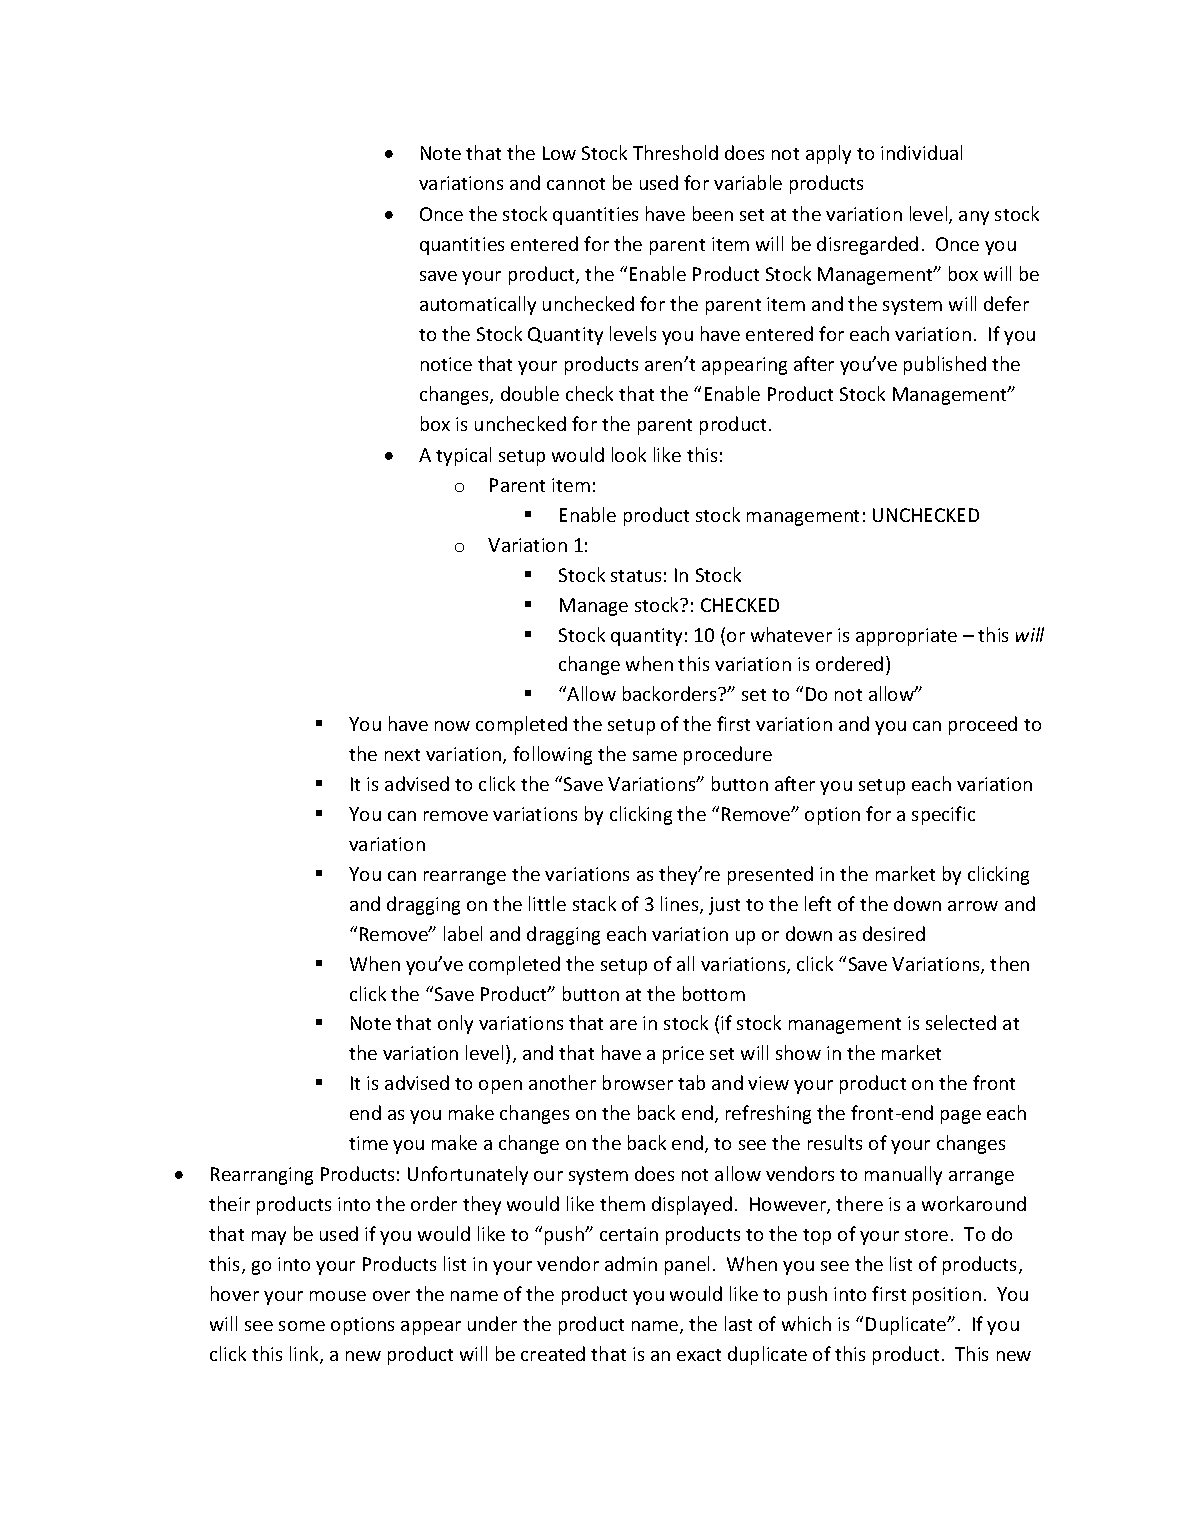  I want to click on browser, so click(638, 1082).
